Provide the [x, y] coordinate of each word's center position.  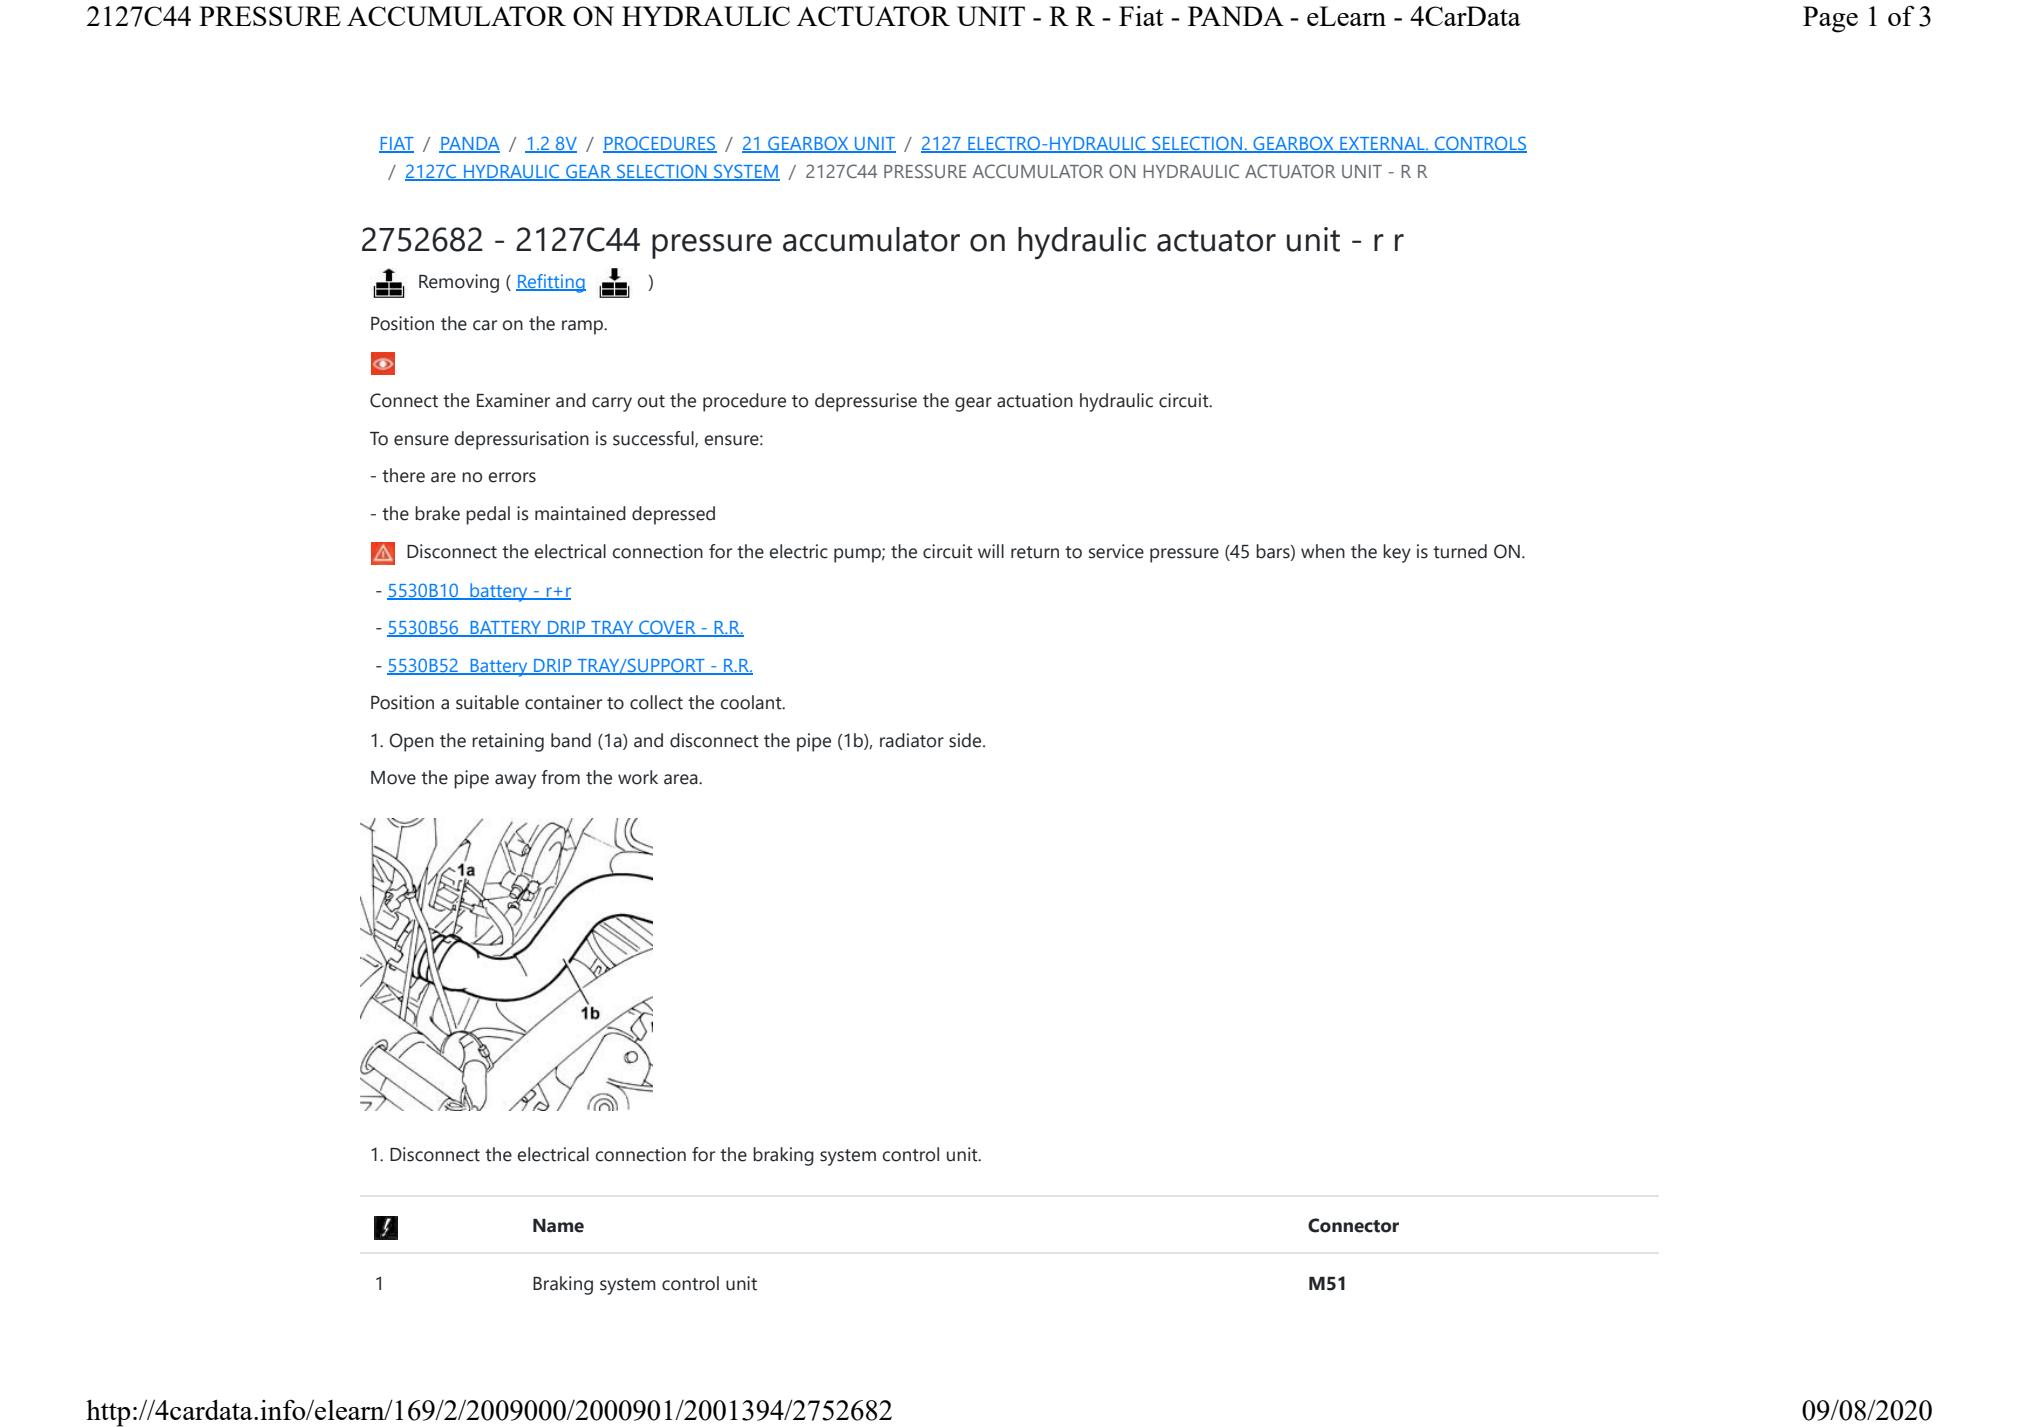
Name [558, 1226]
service [1116, 551]
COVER [667, 628]
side [966, 740]
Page [1830, 19]
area [682, 779]
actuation [1035, 400]
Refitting [551, 283]
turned [1460, 551]
